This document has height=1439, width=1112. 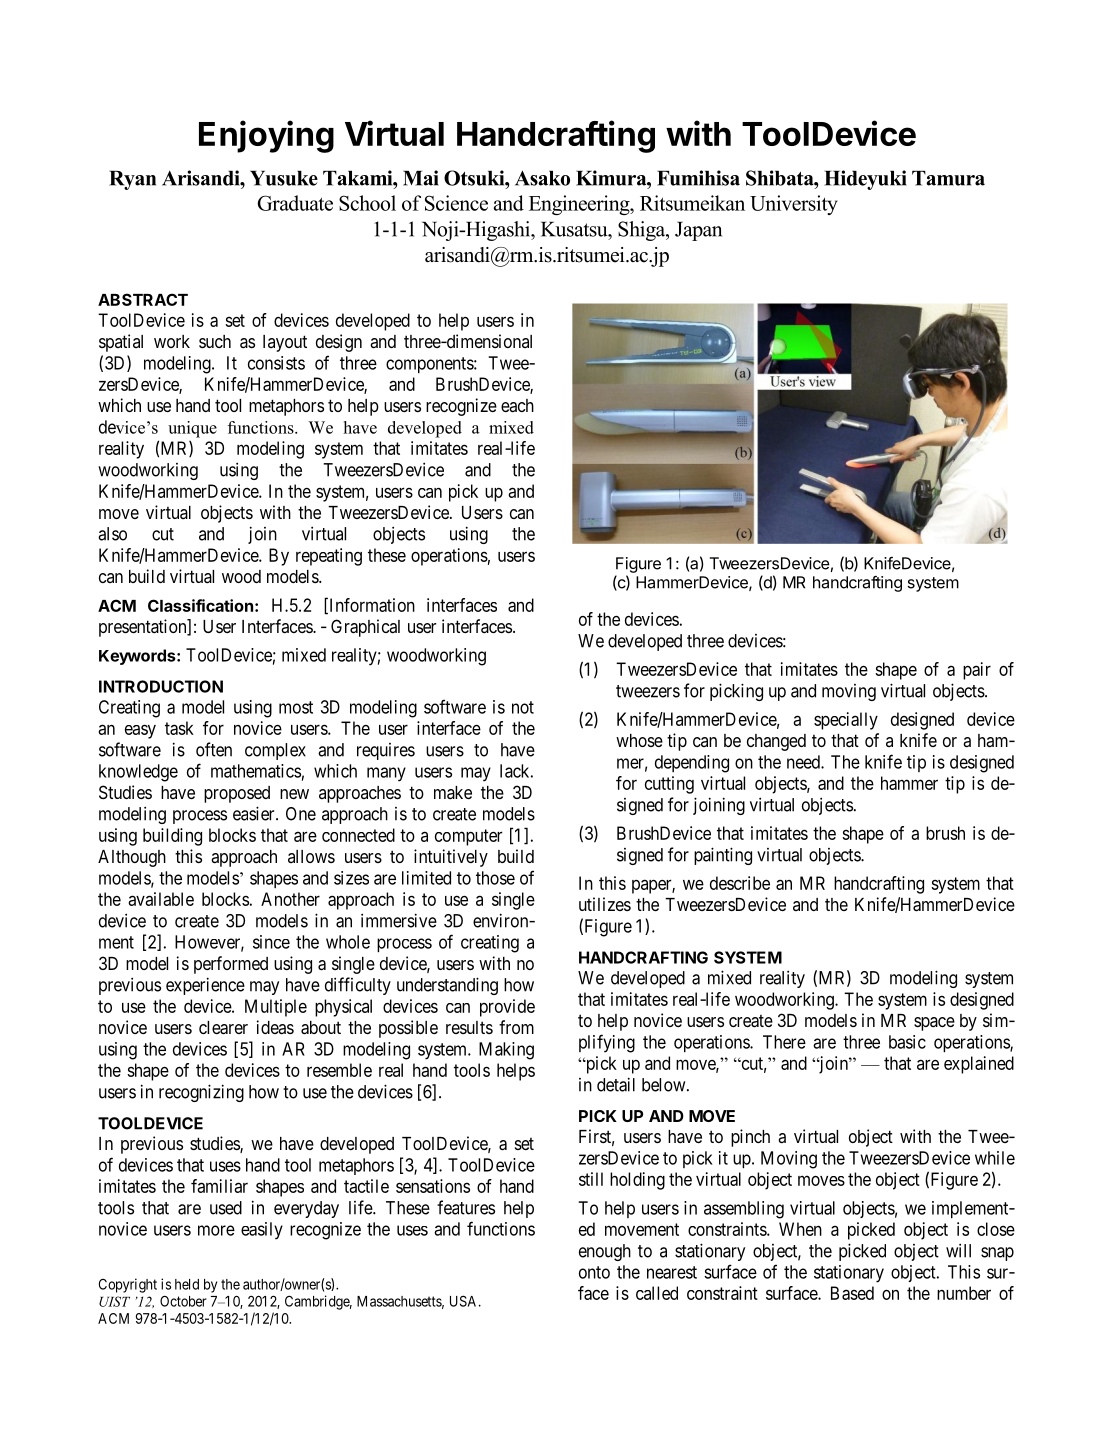 I want to click on task, so click(x=179, y=728).
